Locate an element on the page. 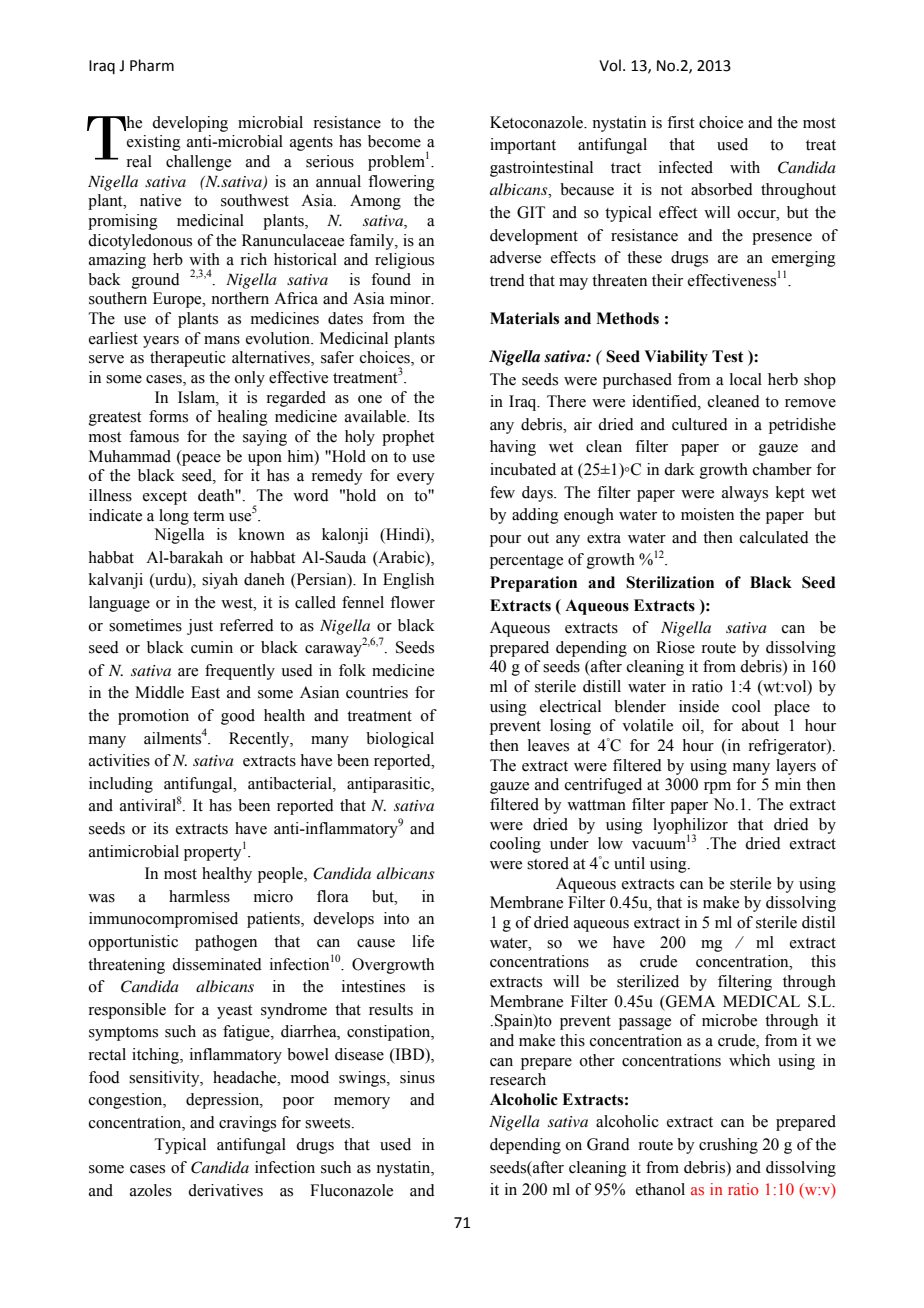 The height and width of the page is (1308, 924). derivatives is located at coordinates (225, 1190).
